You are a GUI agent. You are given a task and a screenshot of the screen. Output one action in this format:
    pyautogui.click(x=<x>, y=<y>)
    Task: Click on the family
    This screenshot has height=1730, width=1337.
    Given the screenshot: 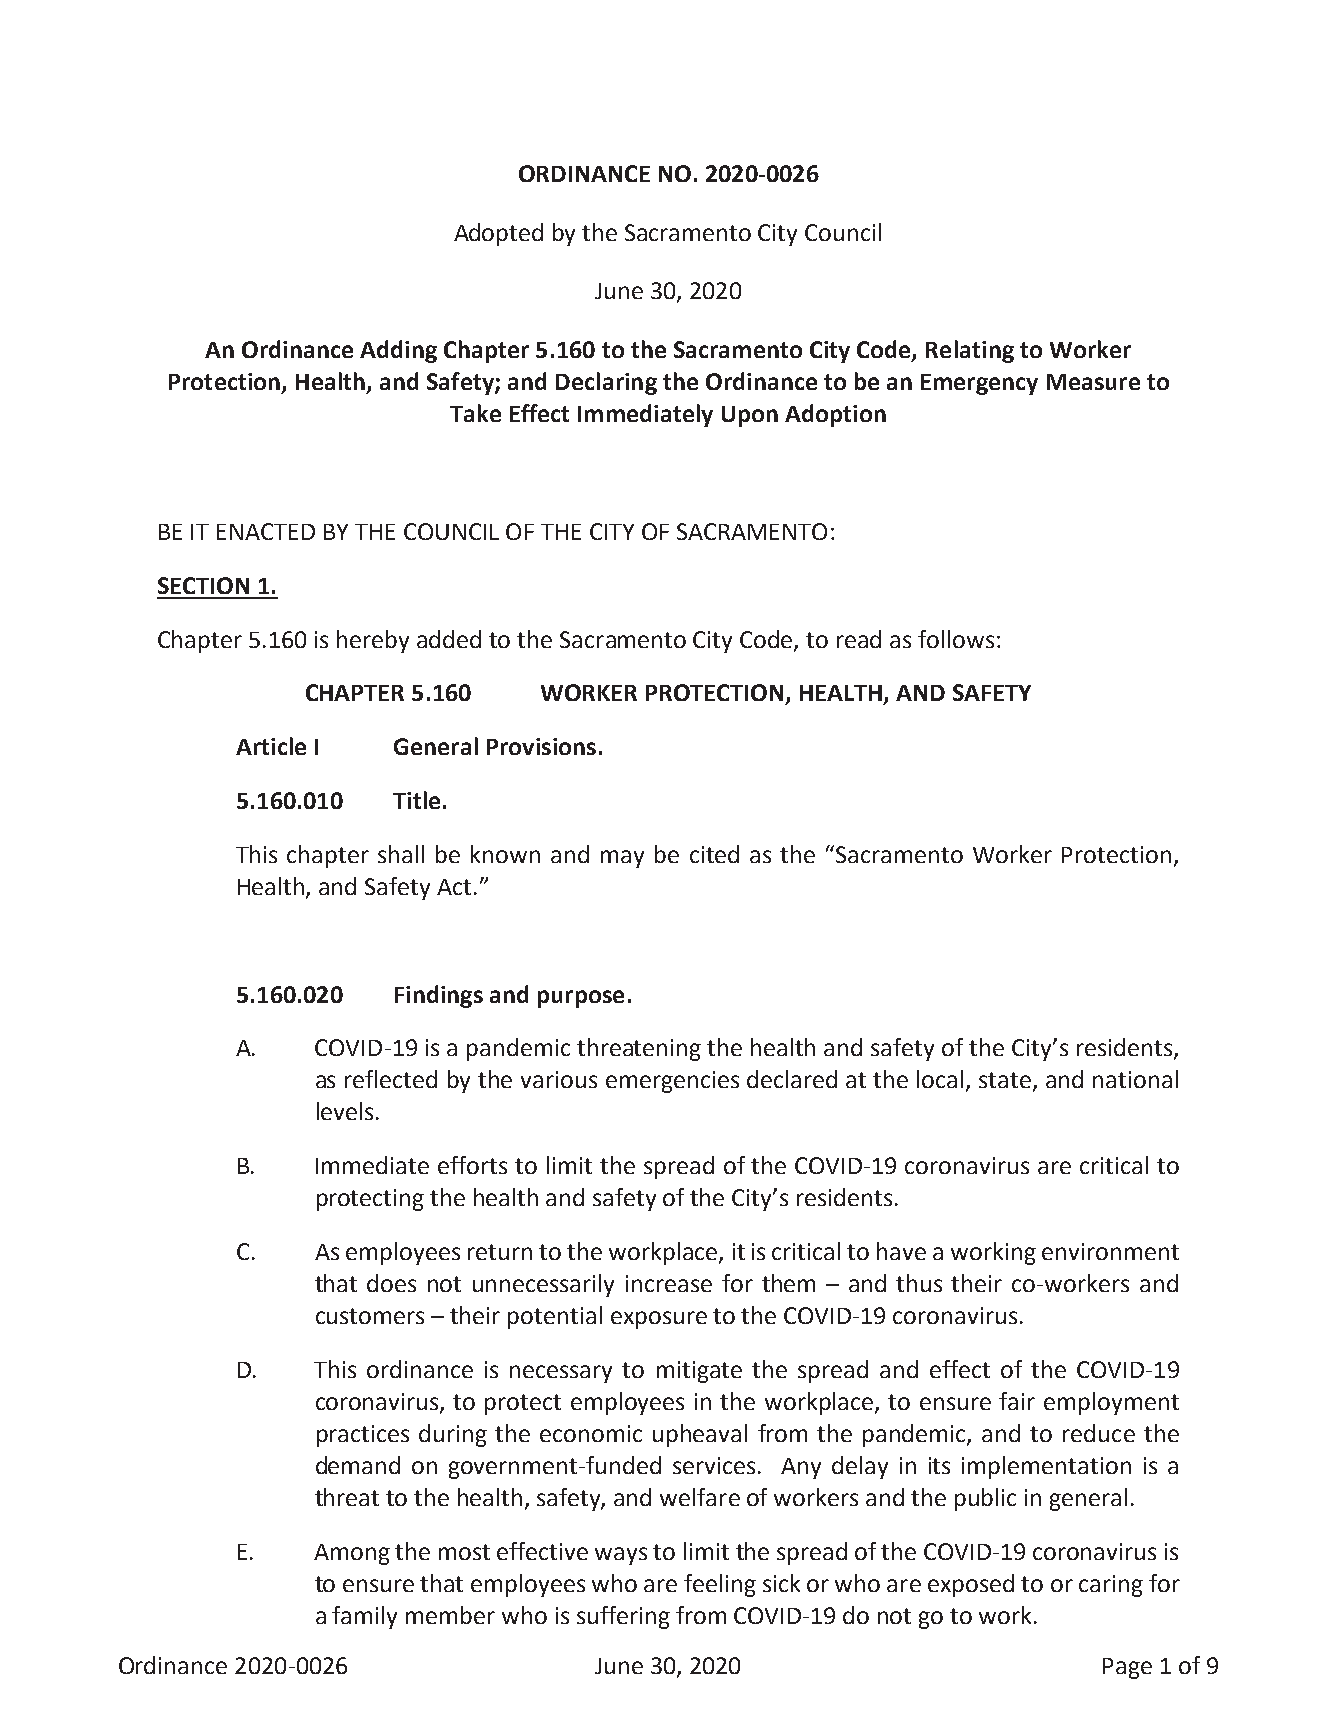 What is the action you would take?
    pyautogui.click(x=364, y=1617)
